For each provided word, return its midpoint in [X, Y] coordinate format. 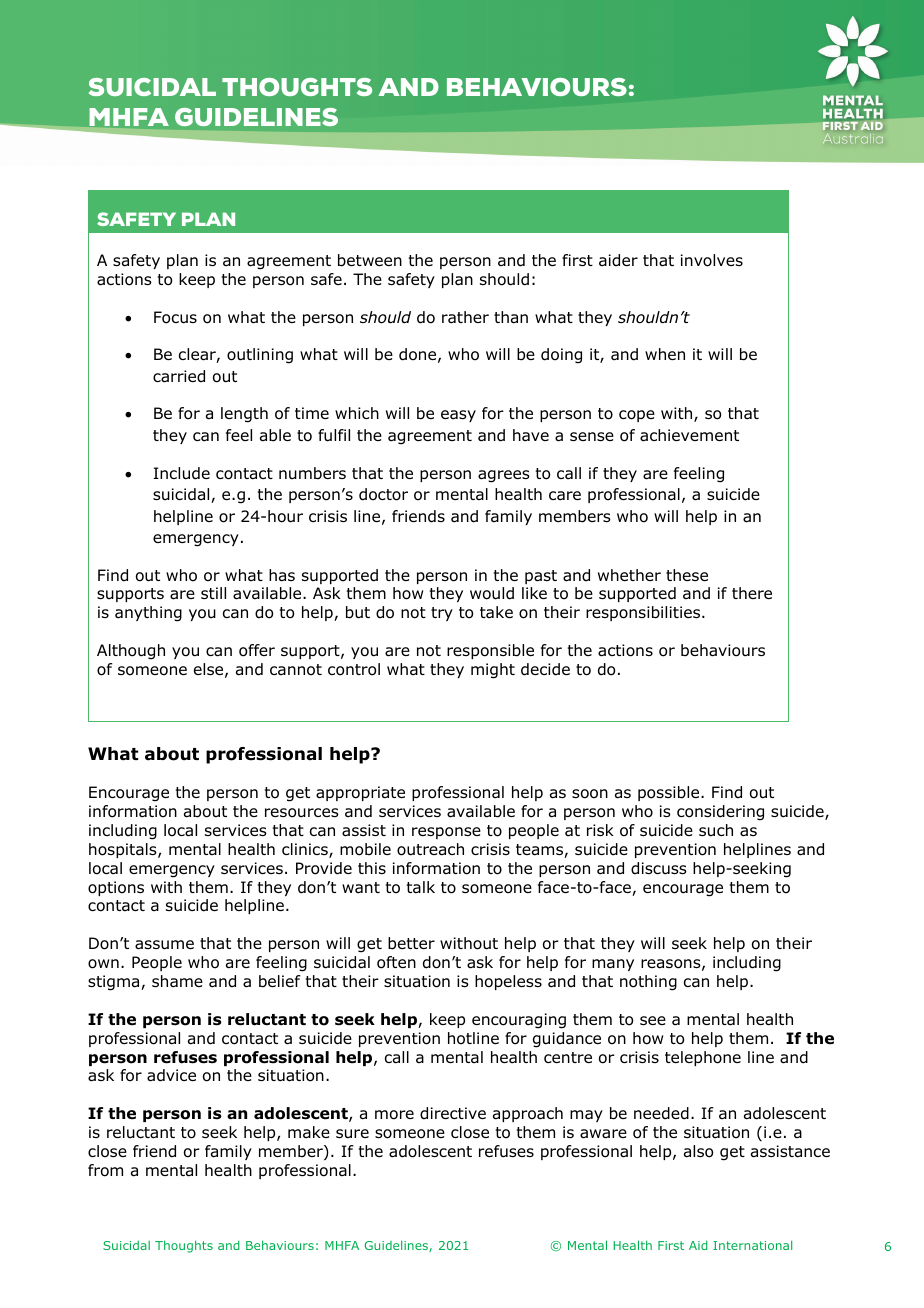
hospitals [124, 850]
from [105, 1170]
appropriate [360, 793]
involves [712, 260]
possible [670, 793]
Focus [175, 317]
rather [465, 317]
